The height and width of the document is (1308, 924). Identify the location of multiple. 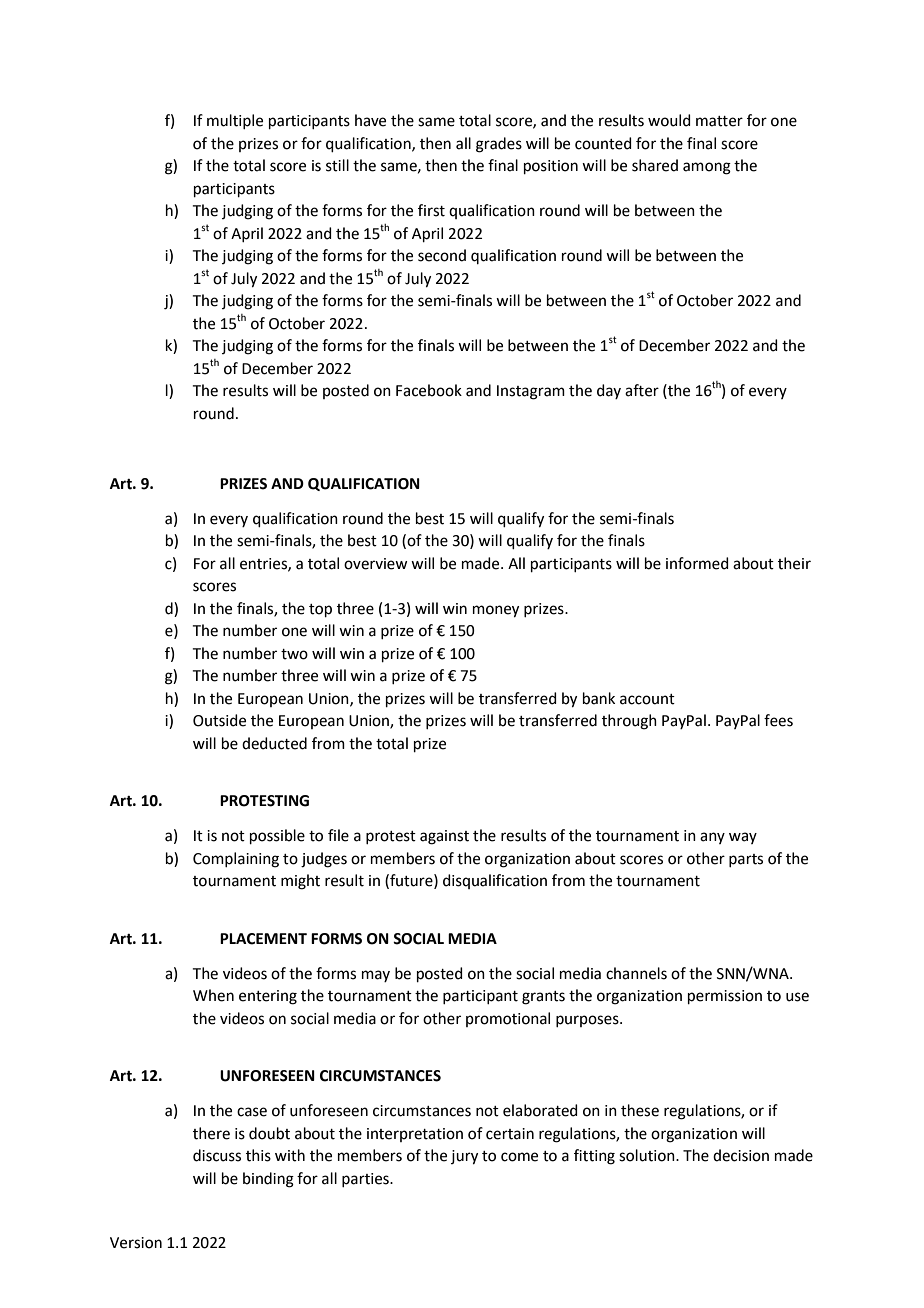
(235, 121).
